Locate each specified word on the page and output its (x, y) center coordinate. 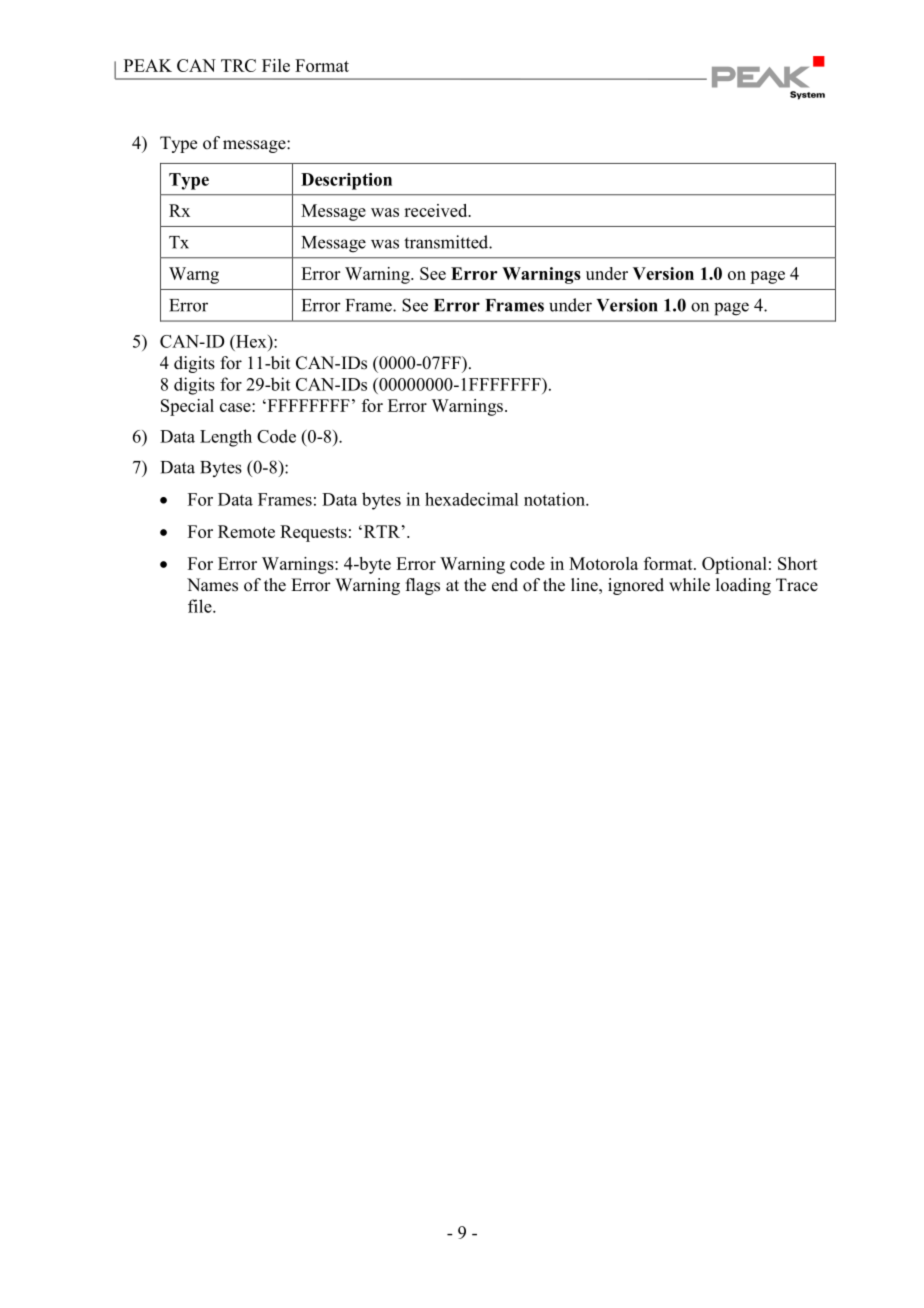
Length (226, 438)
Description (346, 181)
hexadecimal (471, 499)
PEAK (148, 65)
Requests (313, 533)
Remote (246, 531)
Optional (734, 565)
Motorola (603, 563)
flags (423, 586)
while (689, 585)
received (437, 210)
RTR (380, 531)
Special (187, 407)
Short (798, 563)
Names (212, 585)
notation (555, 499)
